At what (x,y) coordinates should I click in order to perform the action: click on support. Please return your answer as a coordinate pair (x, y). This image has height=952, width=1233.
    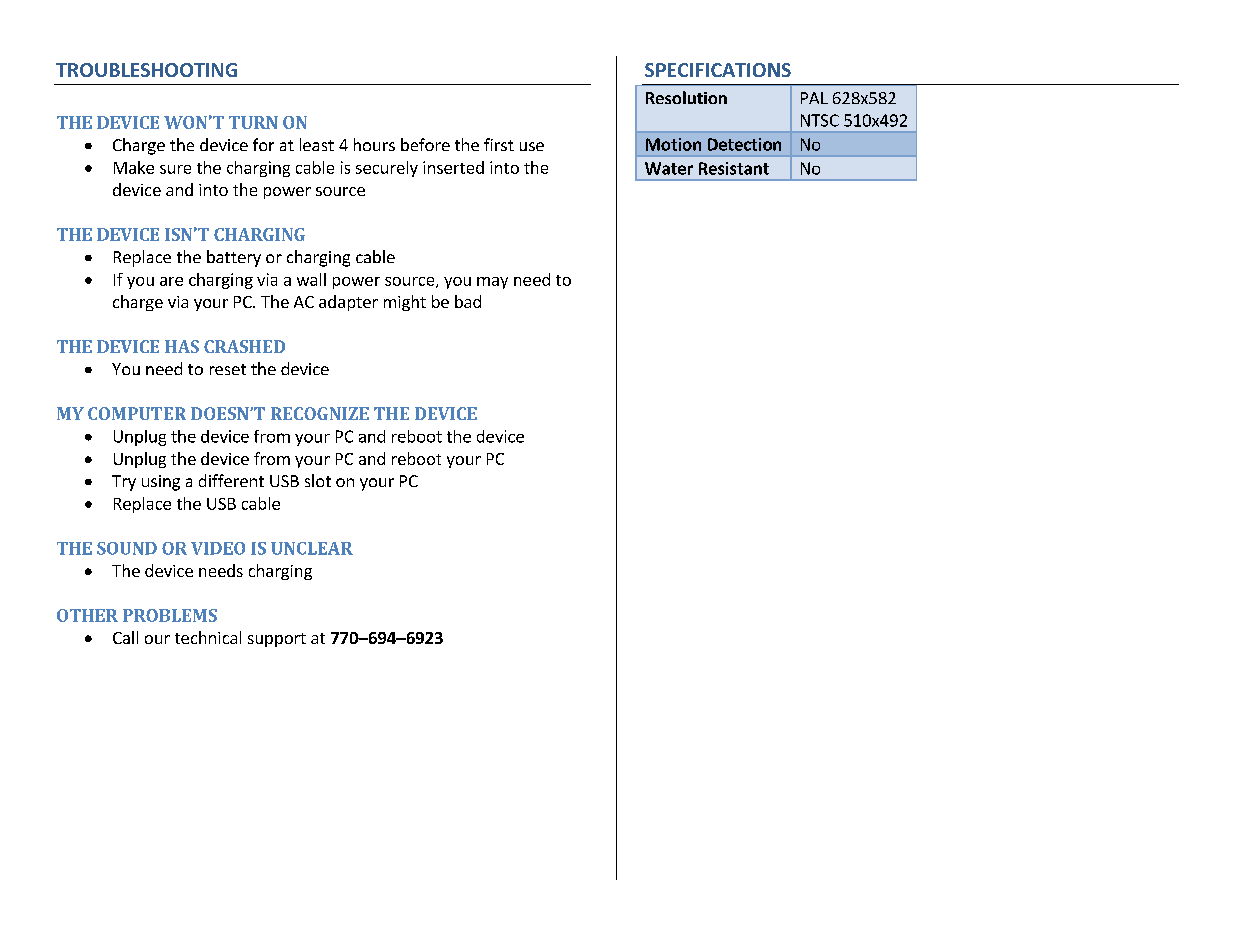
    Looking at the image, I should click on (277, 640).
